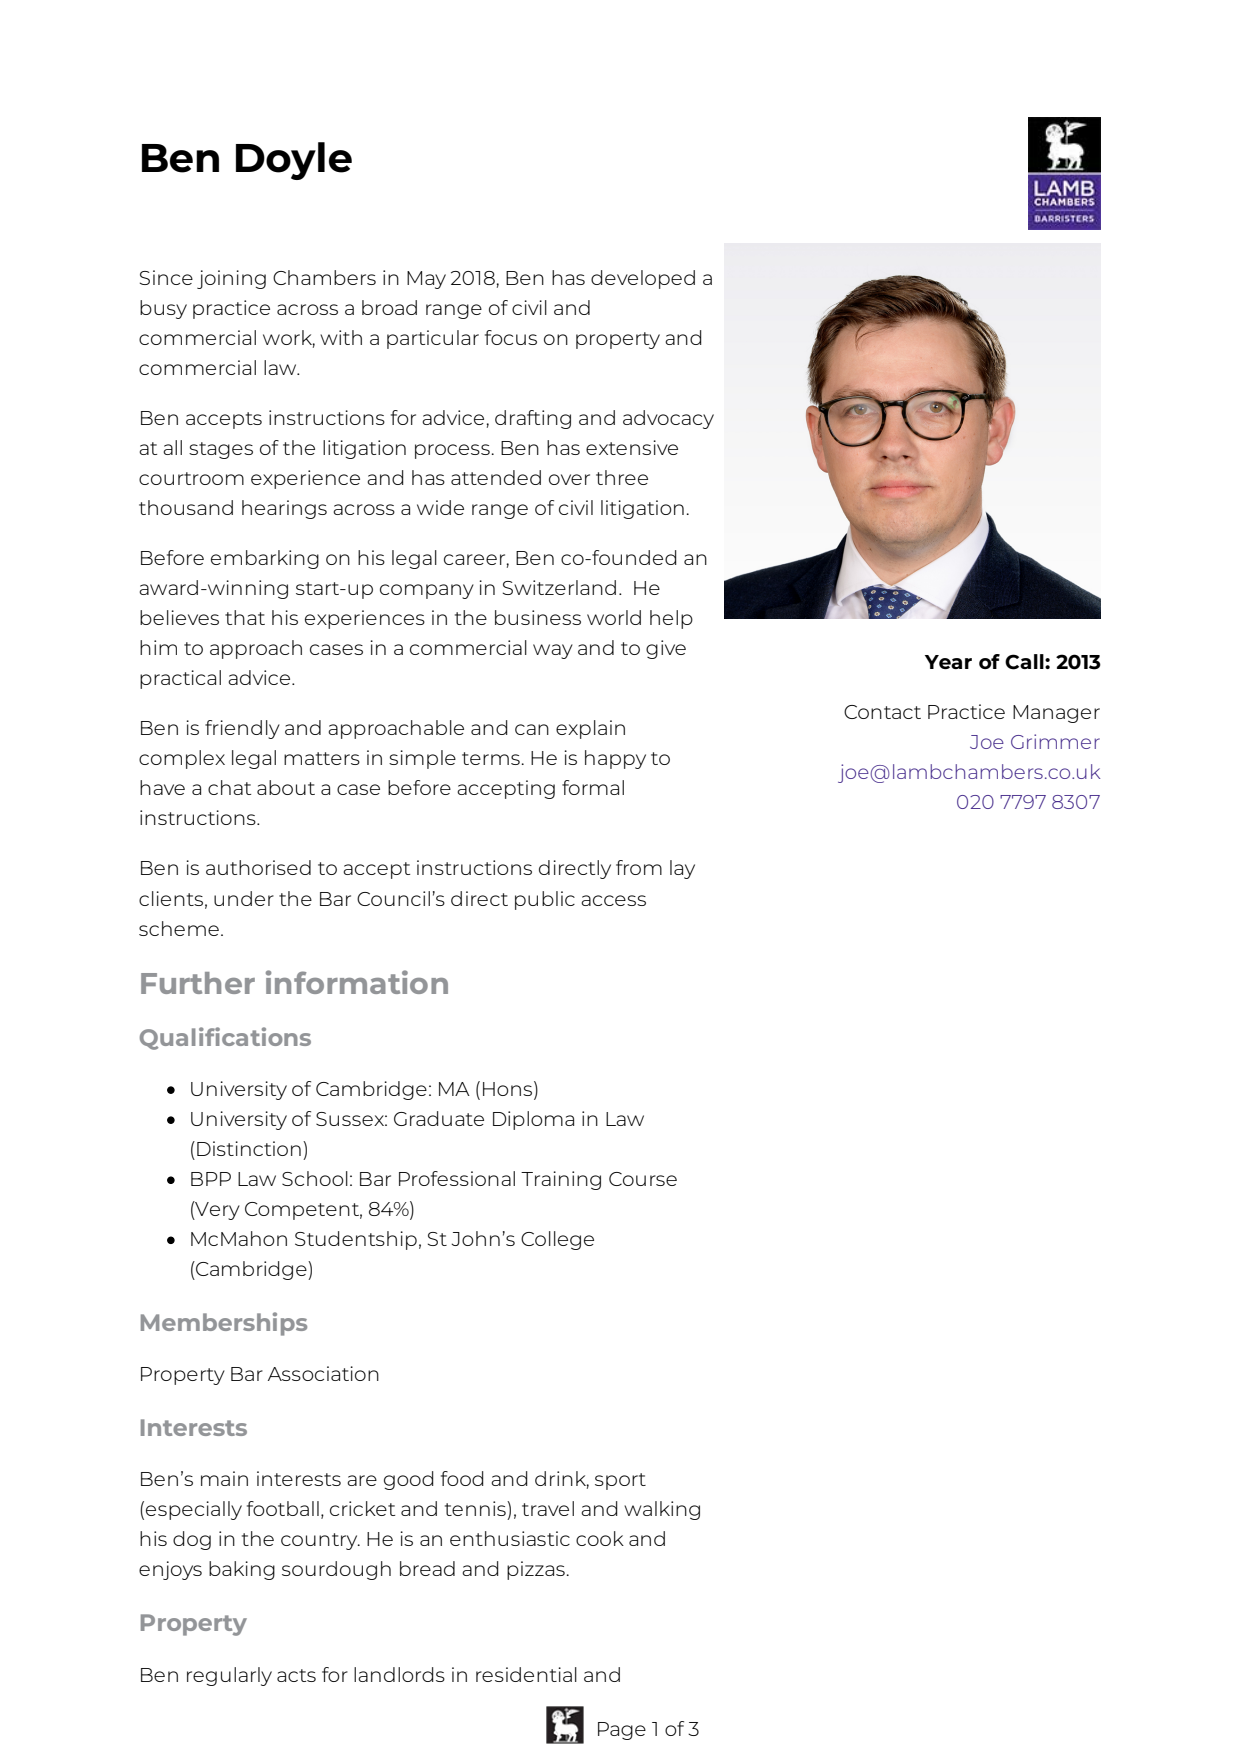 The image size is (1241, 1756). What do you see at coordinates (643, 1179) in the screenshot?
I see `Course` at bounding box center [643, 1179].
